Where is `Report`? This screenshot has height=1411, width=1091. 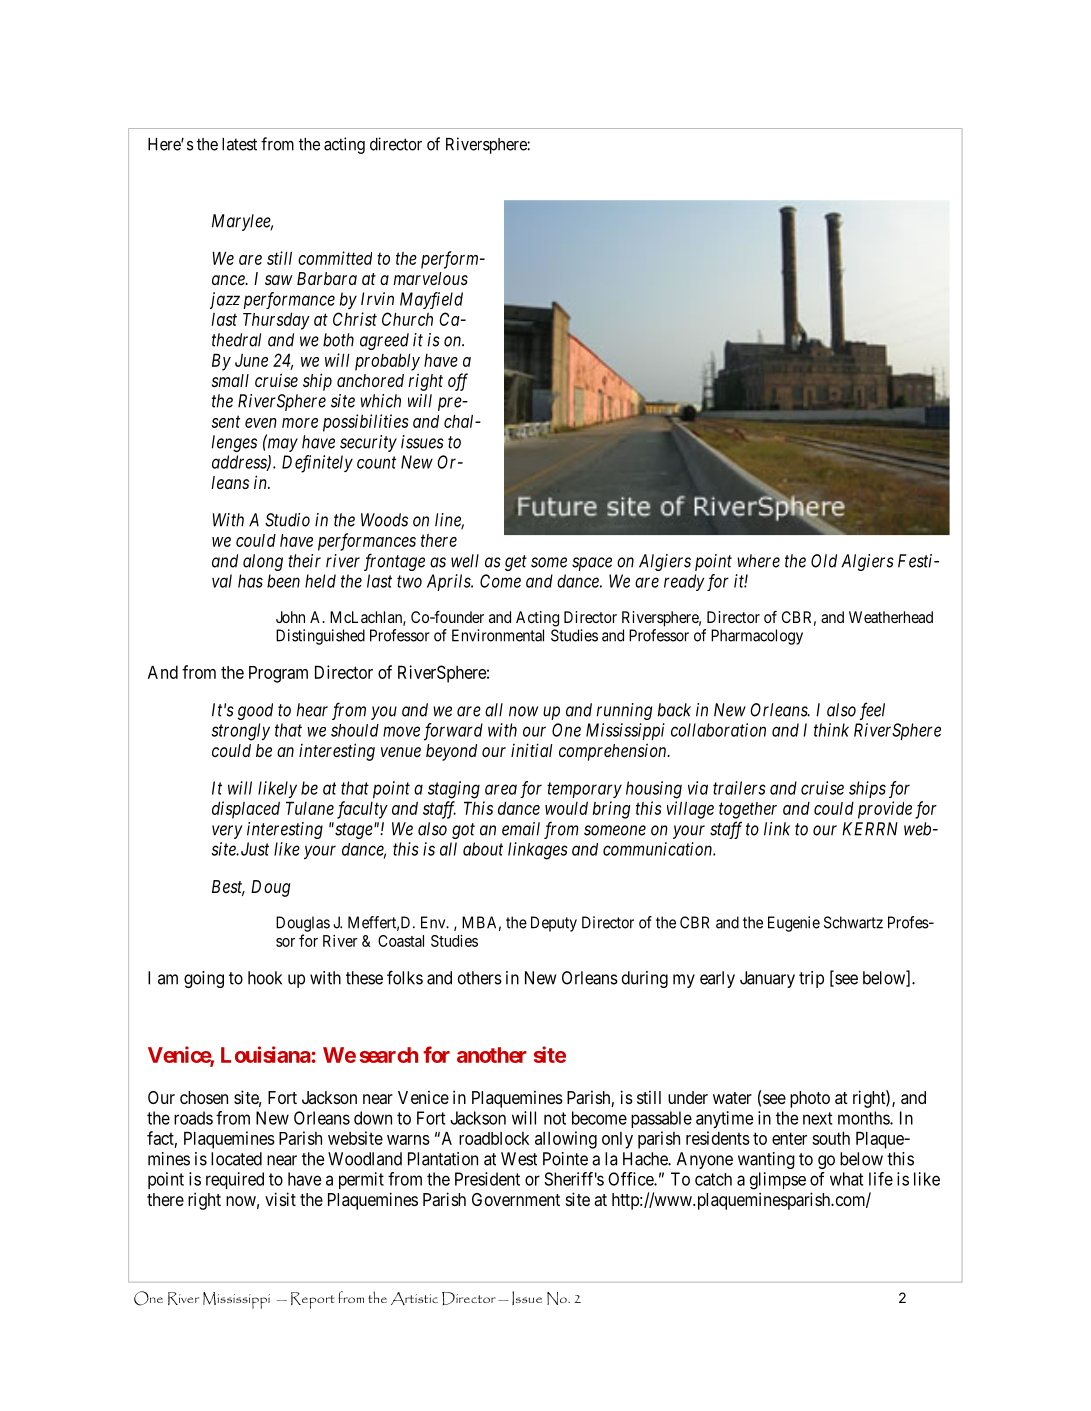 Report is located at coordinates (313, 1300).
